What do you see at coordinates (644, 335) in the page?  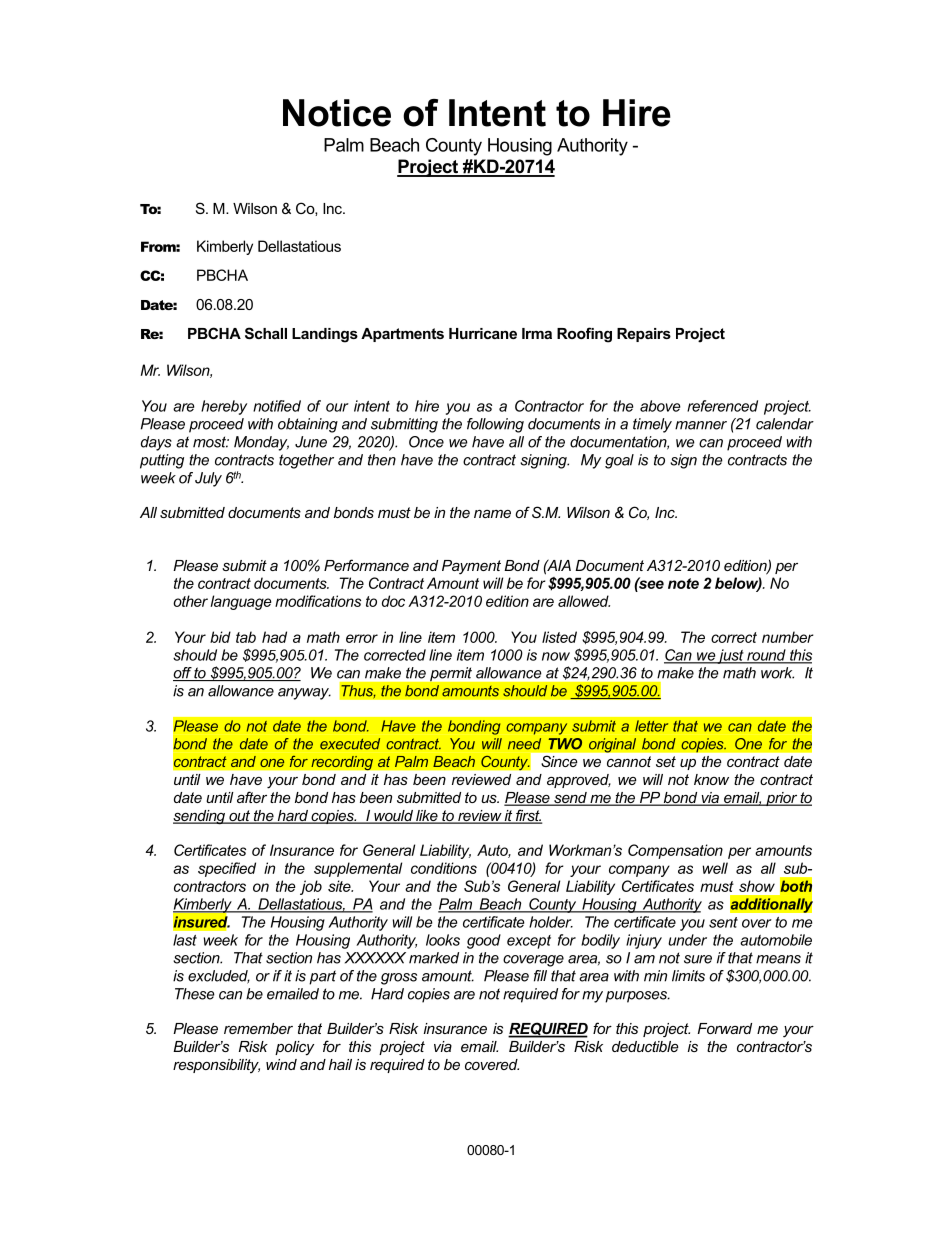 I see `Repairs` at bounding box center [644, 335].
